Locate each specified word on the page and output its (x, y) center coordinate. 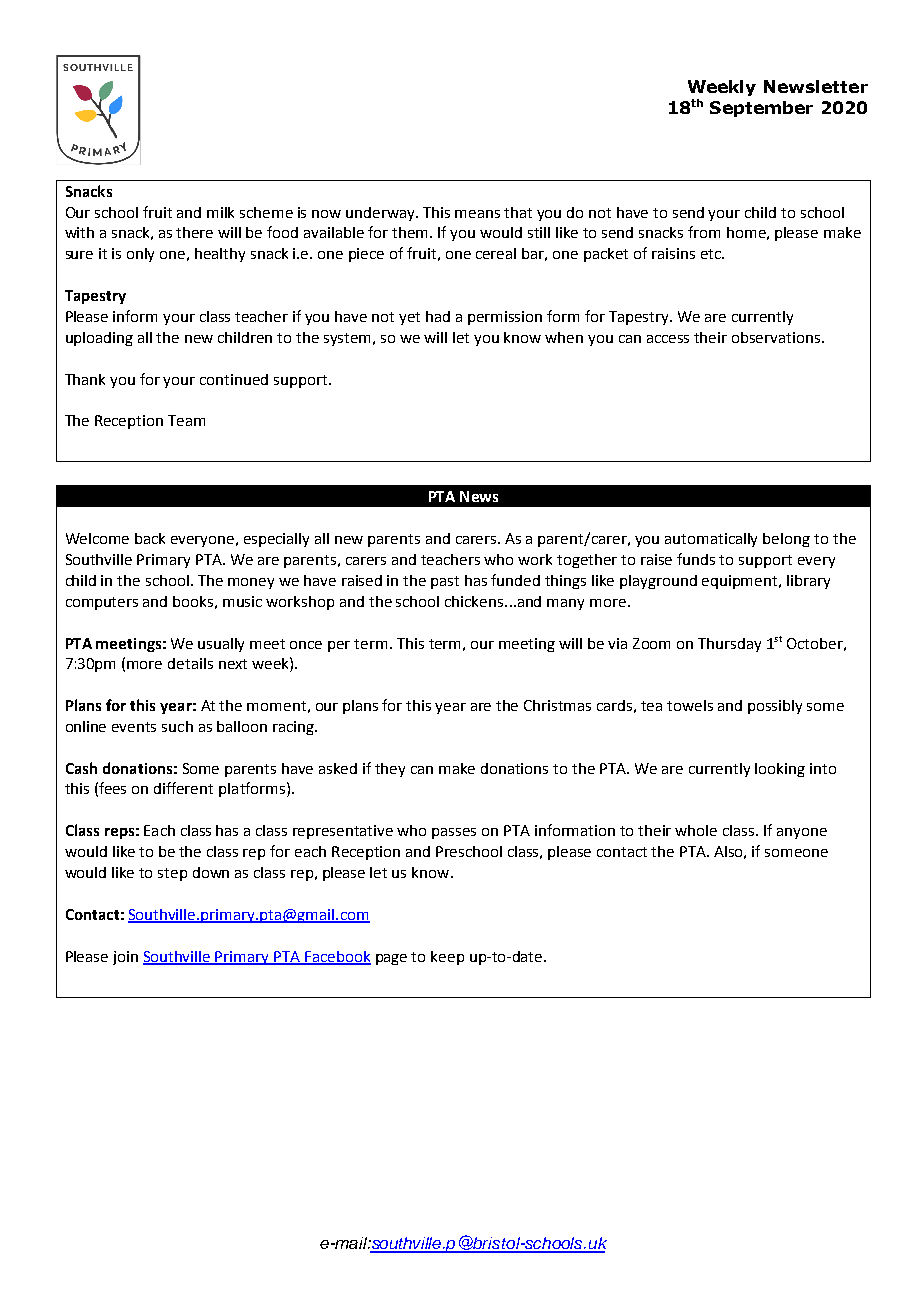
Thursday (729, 645)
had (438, 316)
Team (186, 420)
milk (220, 212)
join (125, 958)
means (477, 214)
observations (776, 337)
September (761, 109)
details (190, 663)
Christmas (557, 705)
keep (447, 958)
